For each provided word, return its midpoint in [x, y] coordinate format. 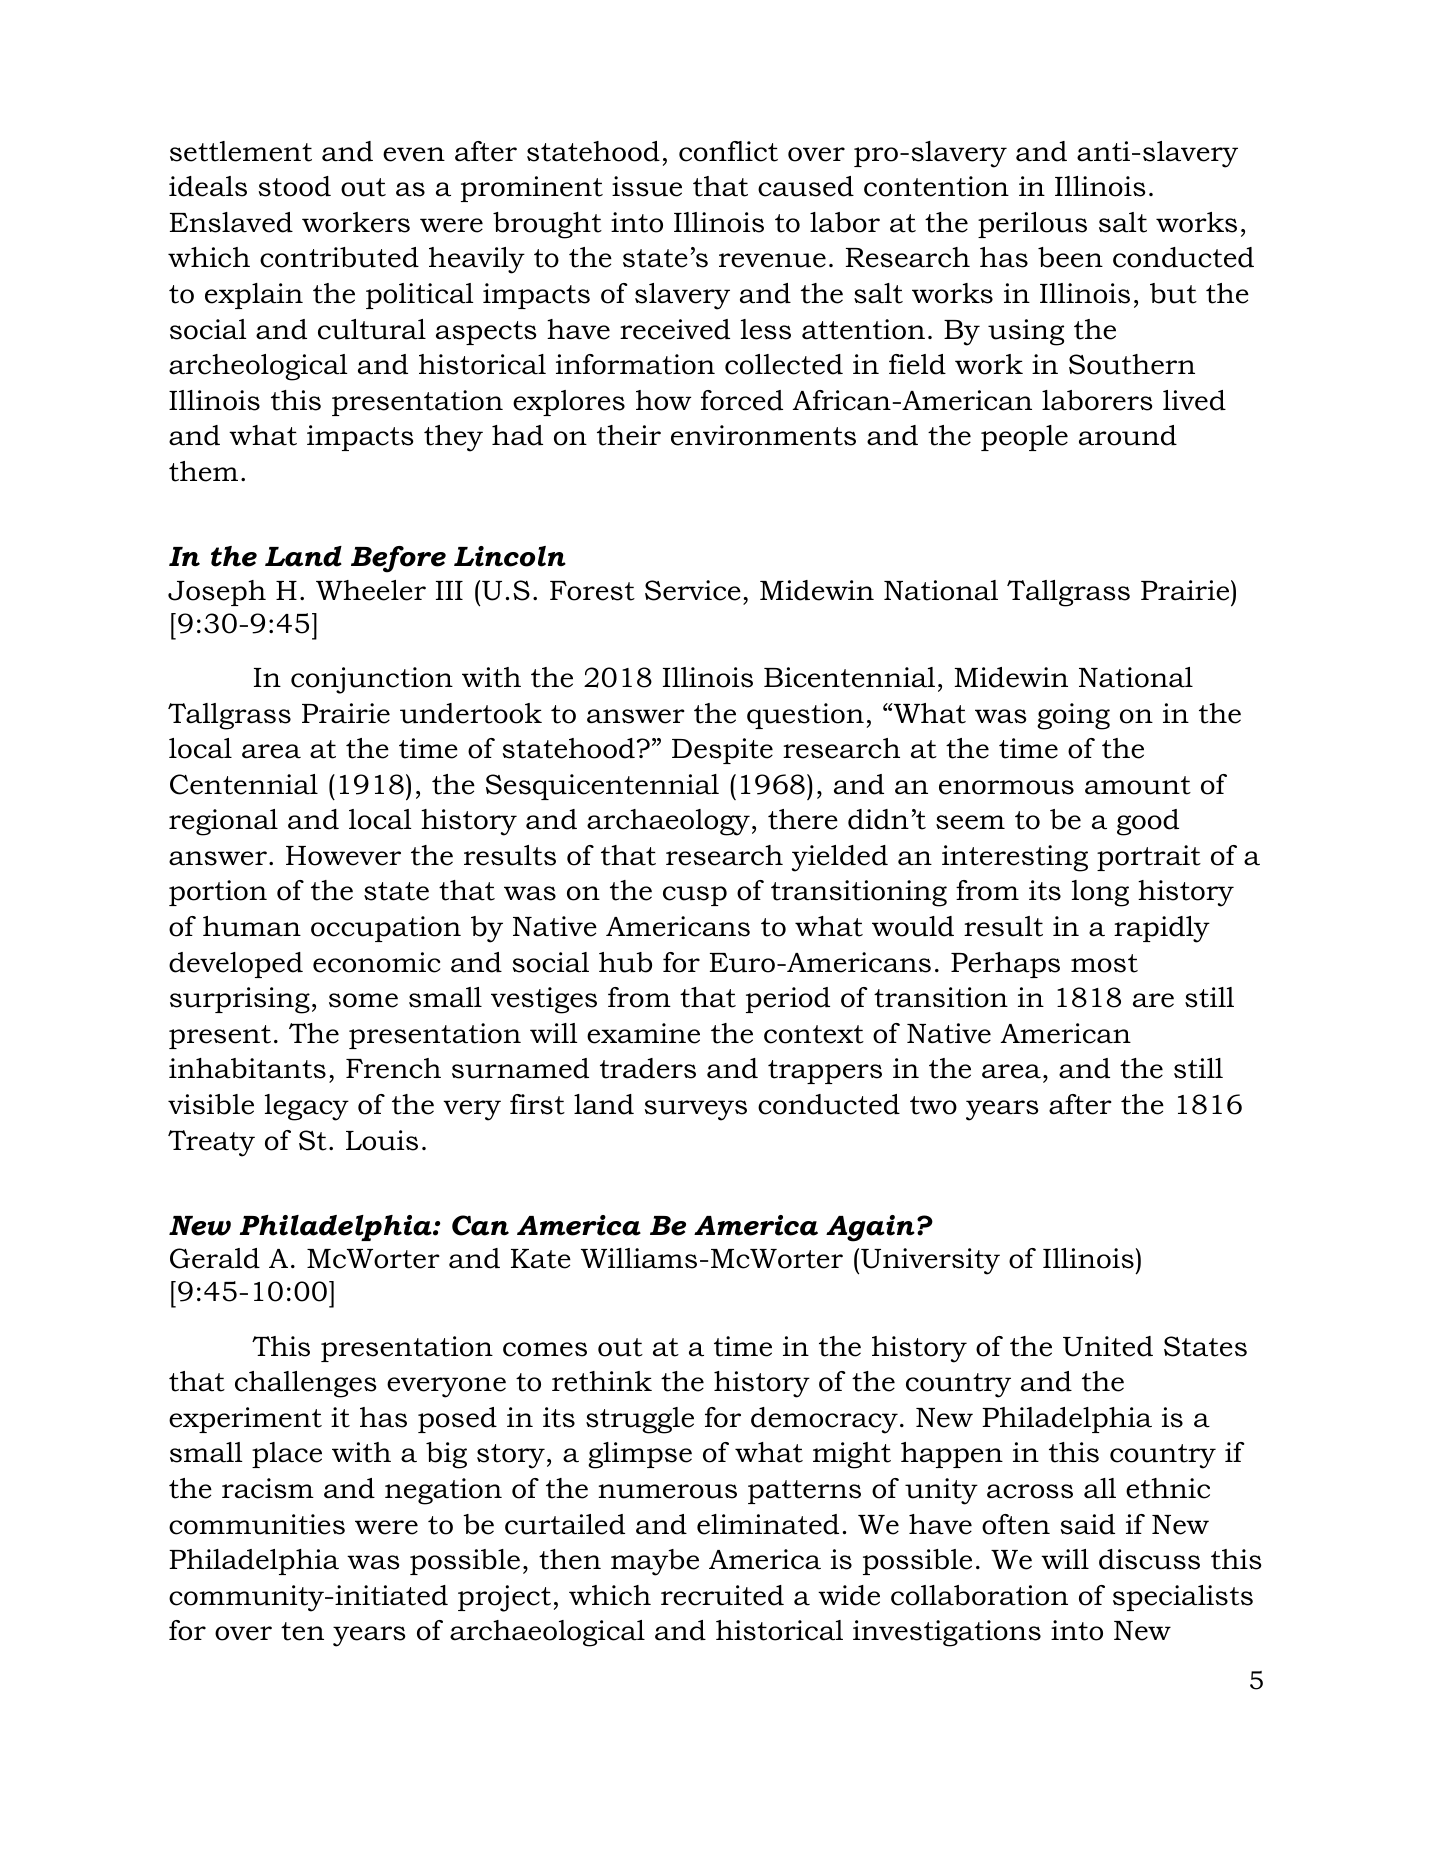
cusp [695, 896]
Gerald [215, 1258]
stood [295, 186]
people [1024, 438]
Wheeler [371, 590]
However [343, 856]
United [1108, 1346]
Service [693, 590]
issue [647, 186]
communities [257, 1524]
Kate [541, 1259]
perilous [1032, 225]
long [1100, 893]
